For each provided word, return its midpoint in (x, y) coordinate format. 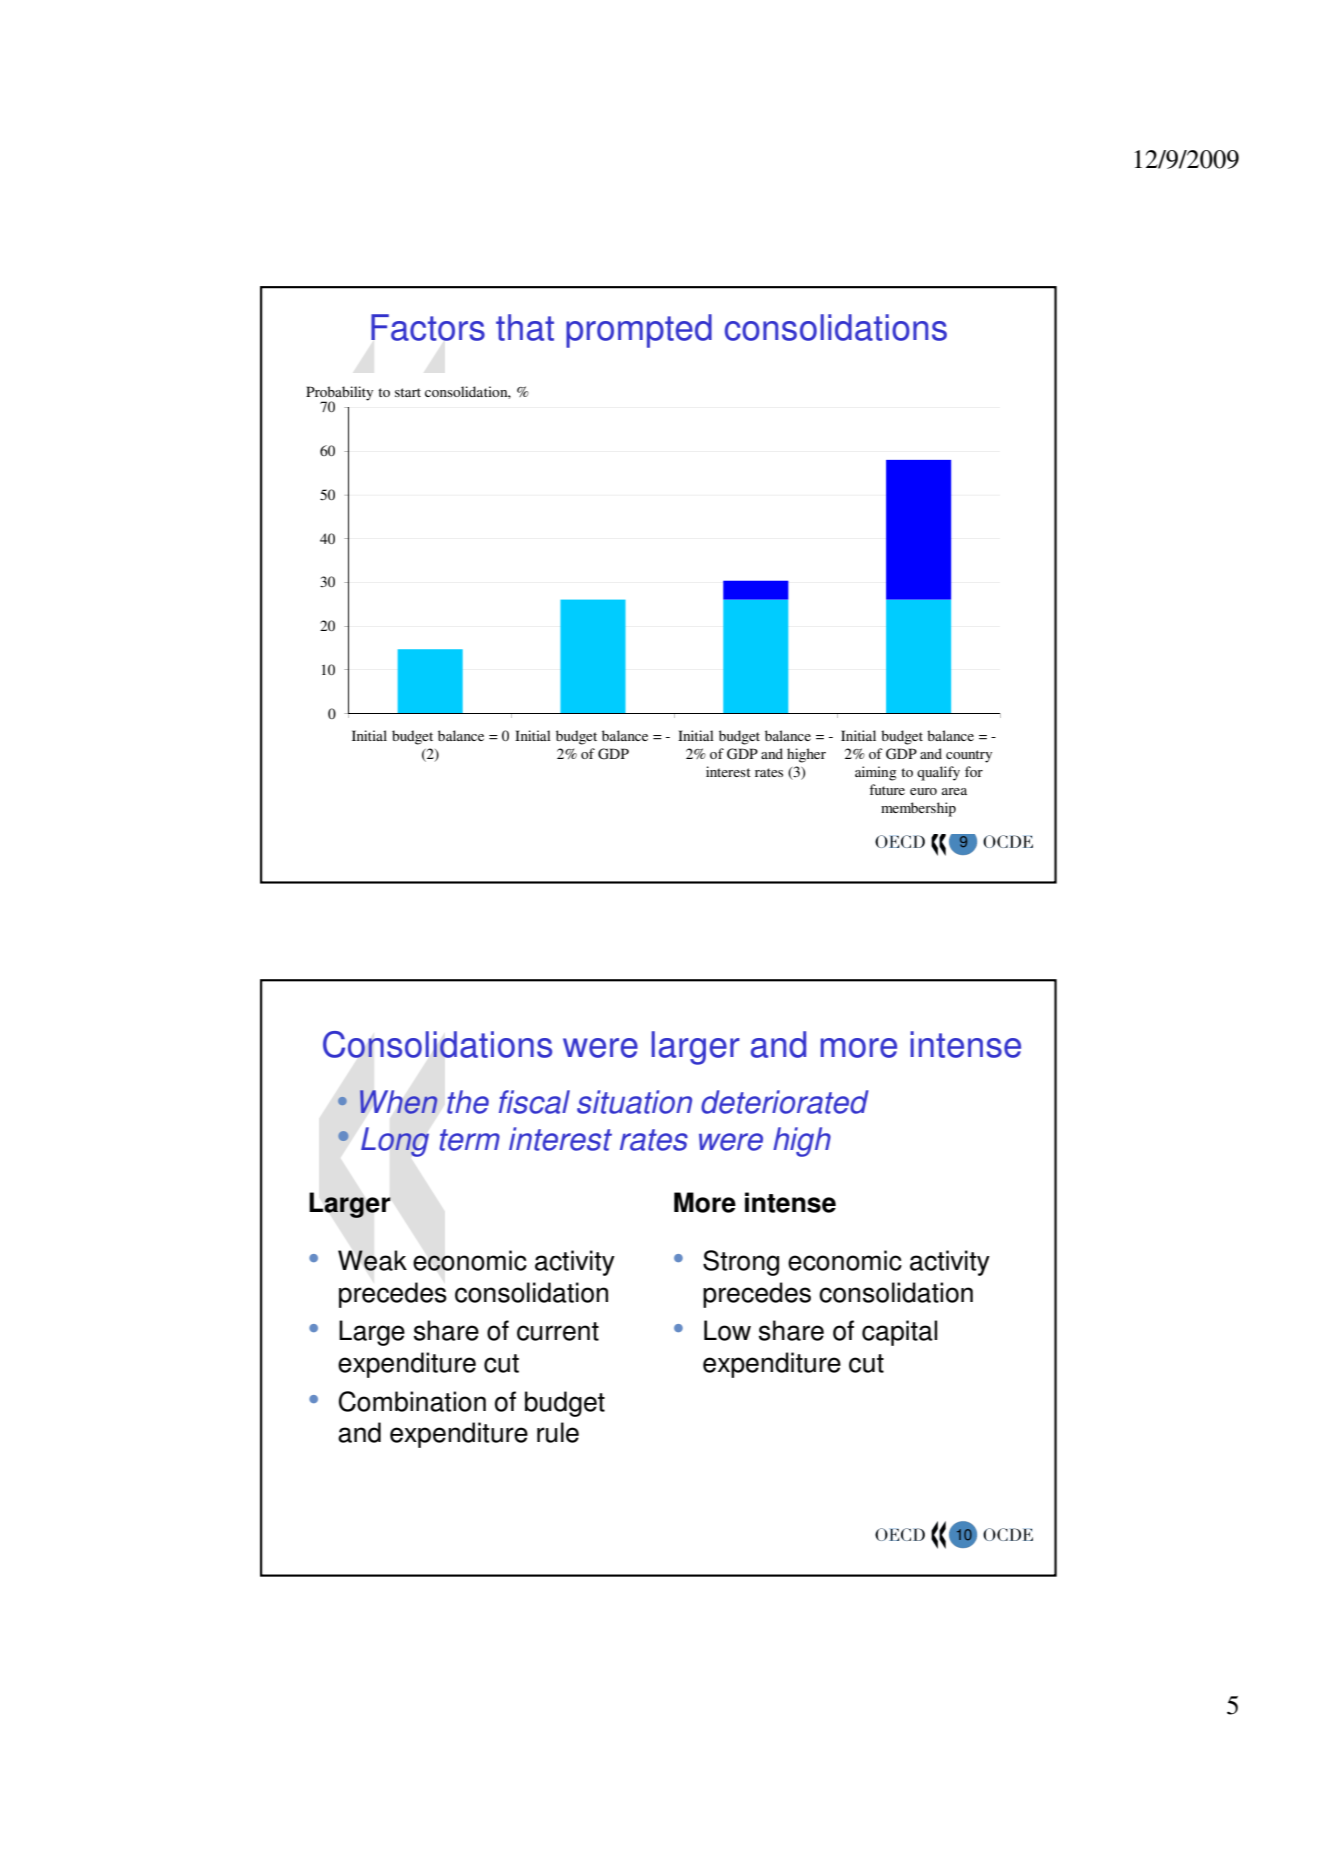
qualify (938, 773)
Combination (412, 1401)
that (525, 327)
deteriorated (785, 1102)
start (408, 392)
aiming (875, 773)
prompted (639, 331)
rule (558, 1432)
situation (634, 1102)
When (398, 1102)
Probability (339, 394)
